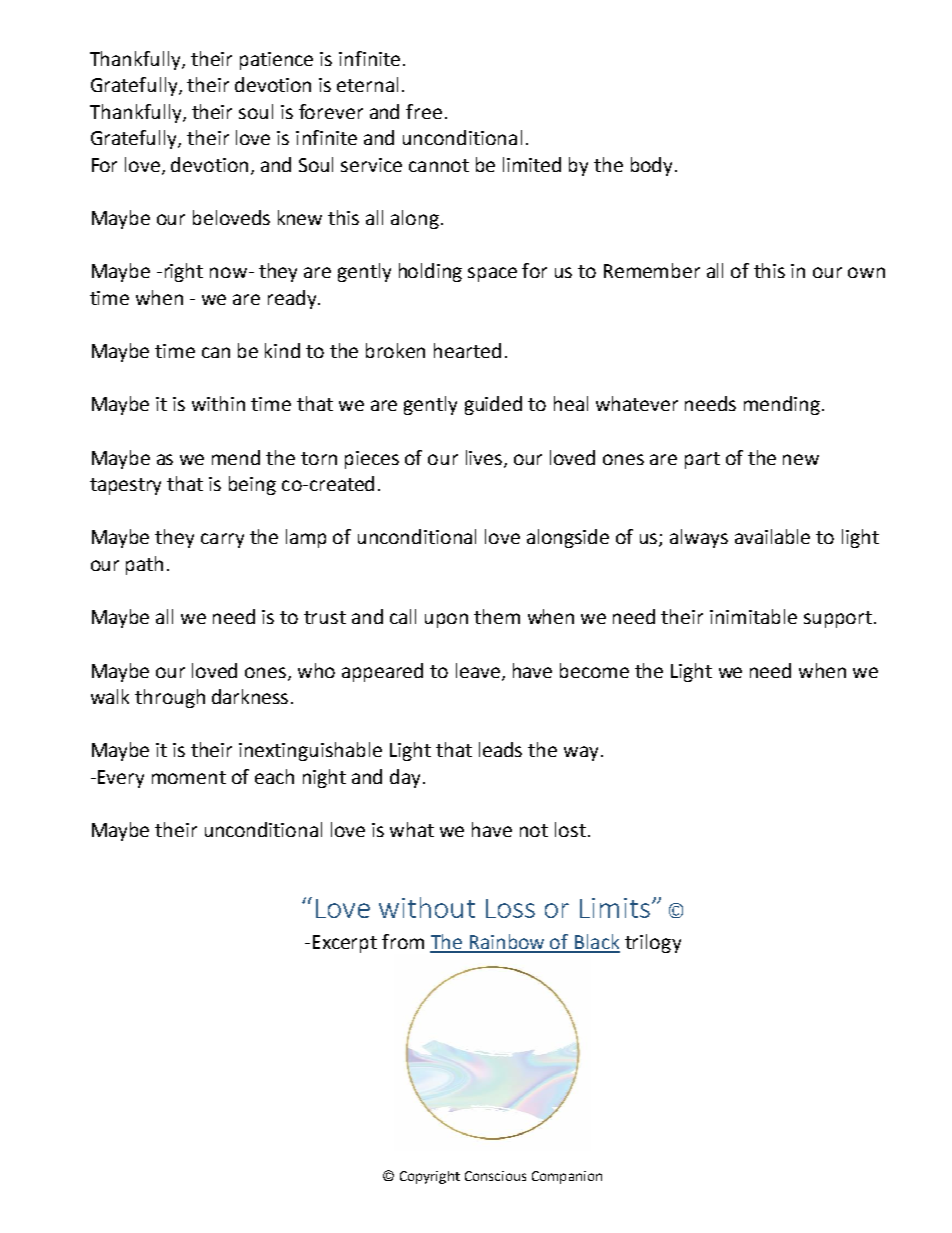 This screenshot has width=952, height=1233. What do you see at coordinates (424, 111) in the screenshot?
I see `free` at bounding box center [424, 111].
